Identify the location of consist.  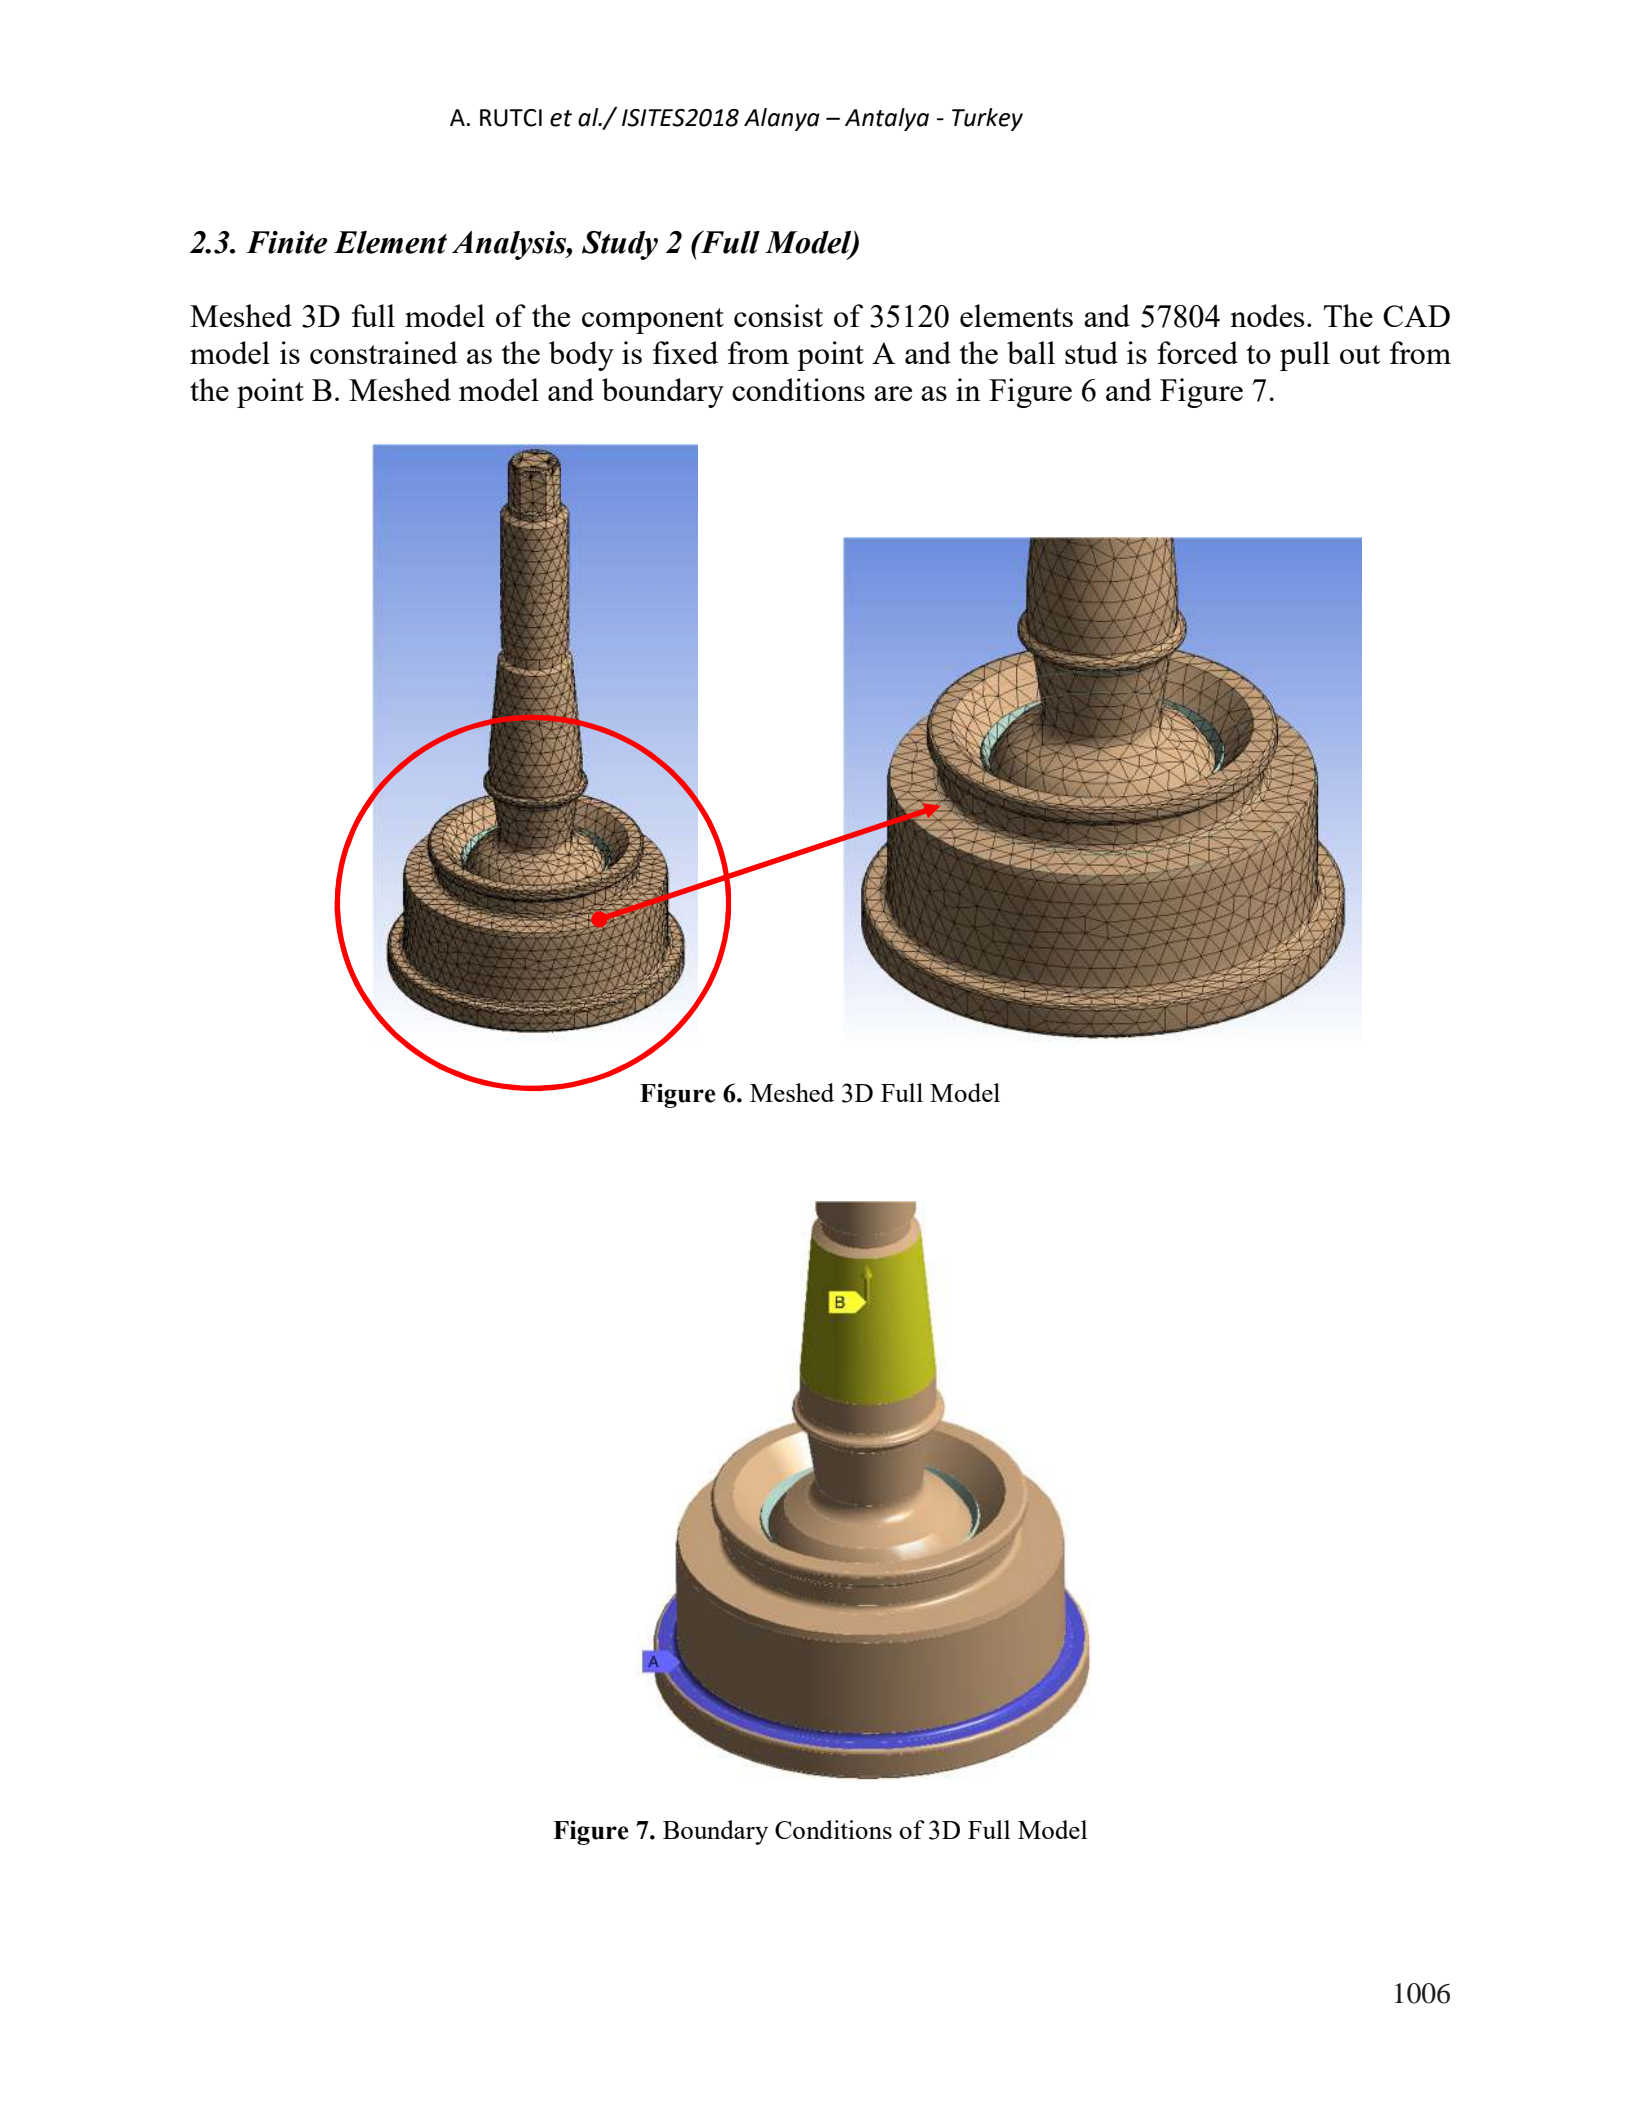
(778, 315).
